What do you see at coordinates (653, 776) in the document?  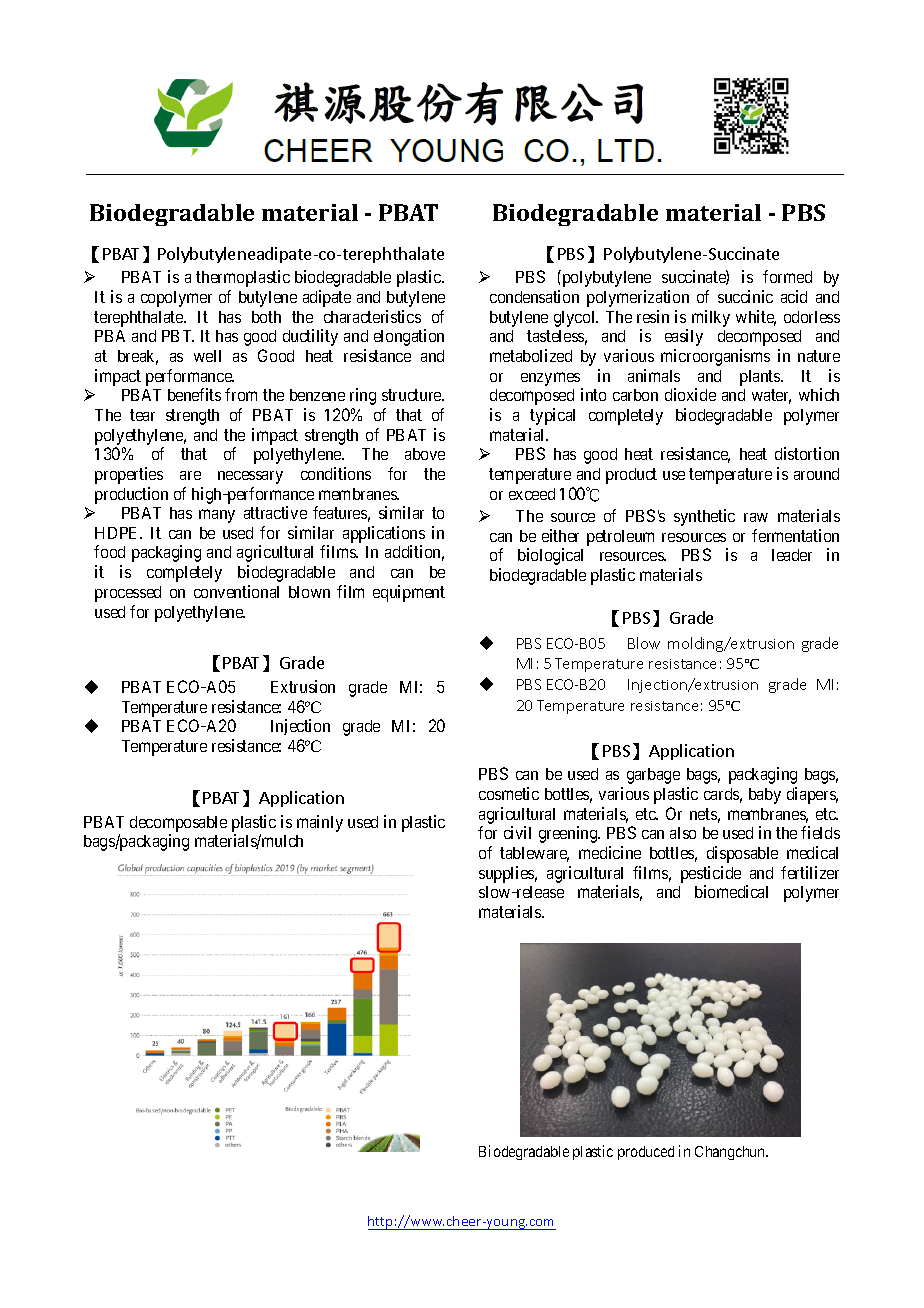 I see `garbage` at bounding box center [653, 776].
